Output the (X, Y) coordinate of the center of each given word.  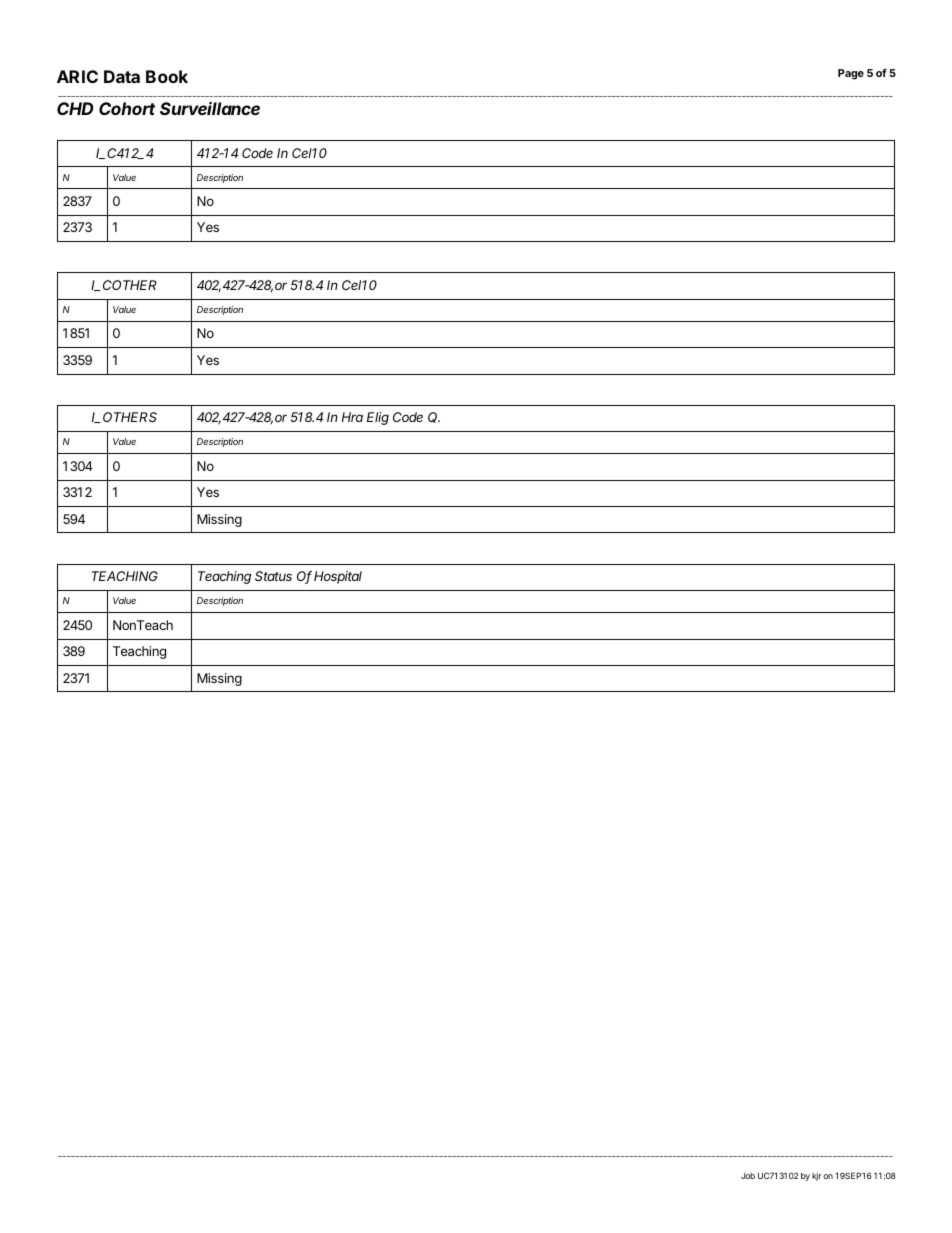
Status (273, 576)
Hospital (338, 577)
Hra (352, 417)
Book (167, 76)
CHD (75, 108)
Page (851, 74)
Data (122, 76)
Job (748, 1176)
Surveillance (210, 108)
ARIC (77, 76)
